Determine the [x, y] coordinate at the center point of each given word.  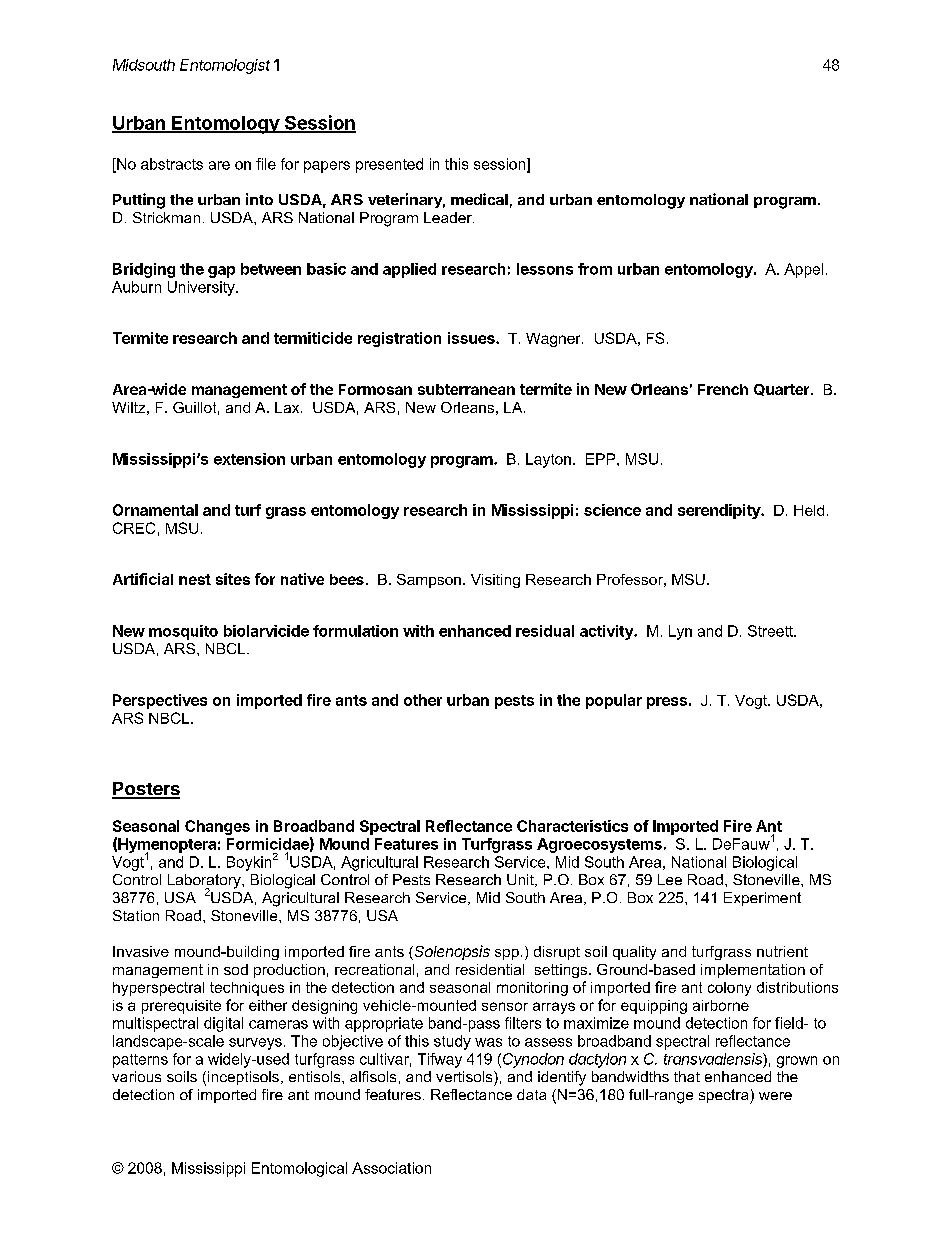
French [723, 389]
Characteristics [572, 826]
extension [249, 459]
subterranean [466, 389]
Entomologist [225, 66]
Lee [670, 879]
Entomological [299, 1169]
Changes [217, 827]
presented [389, 165]
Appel [803, 270]
